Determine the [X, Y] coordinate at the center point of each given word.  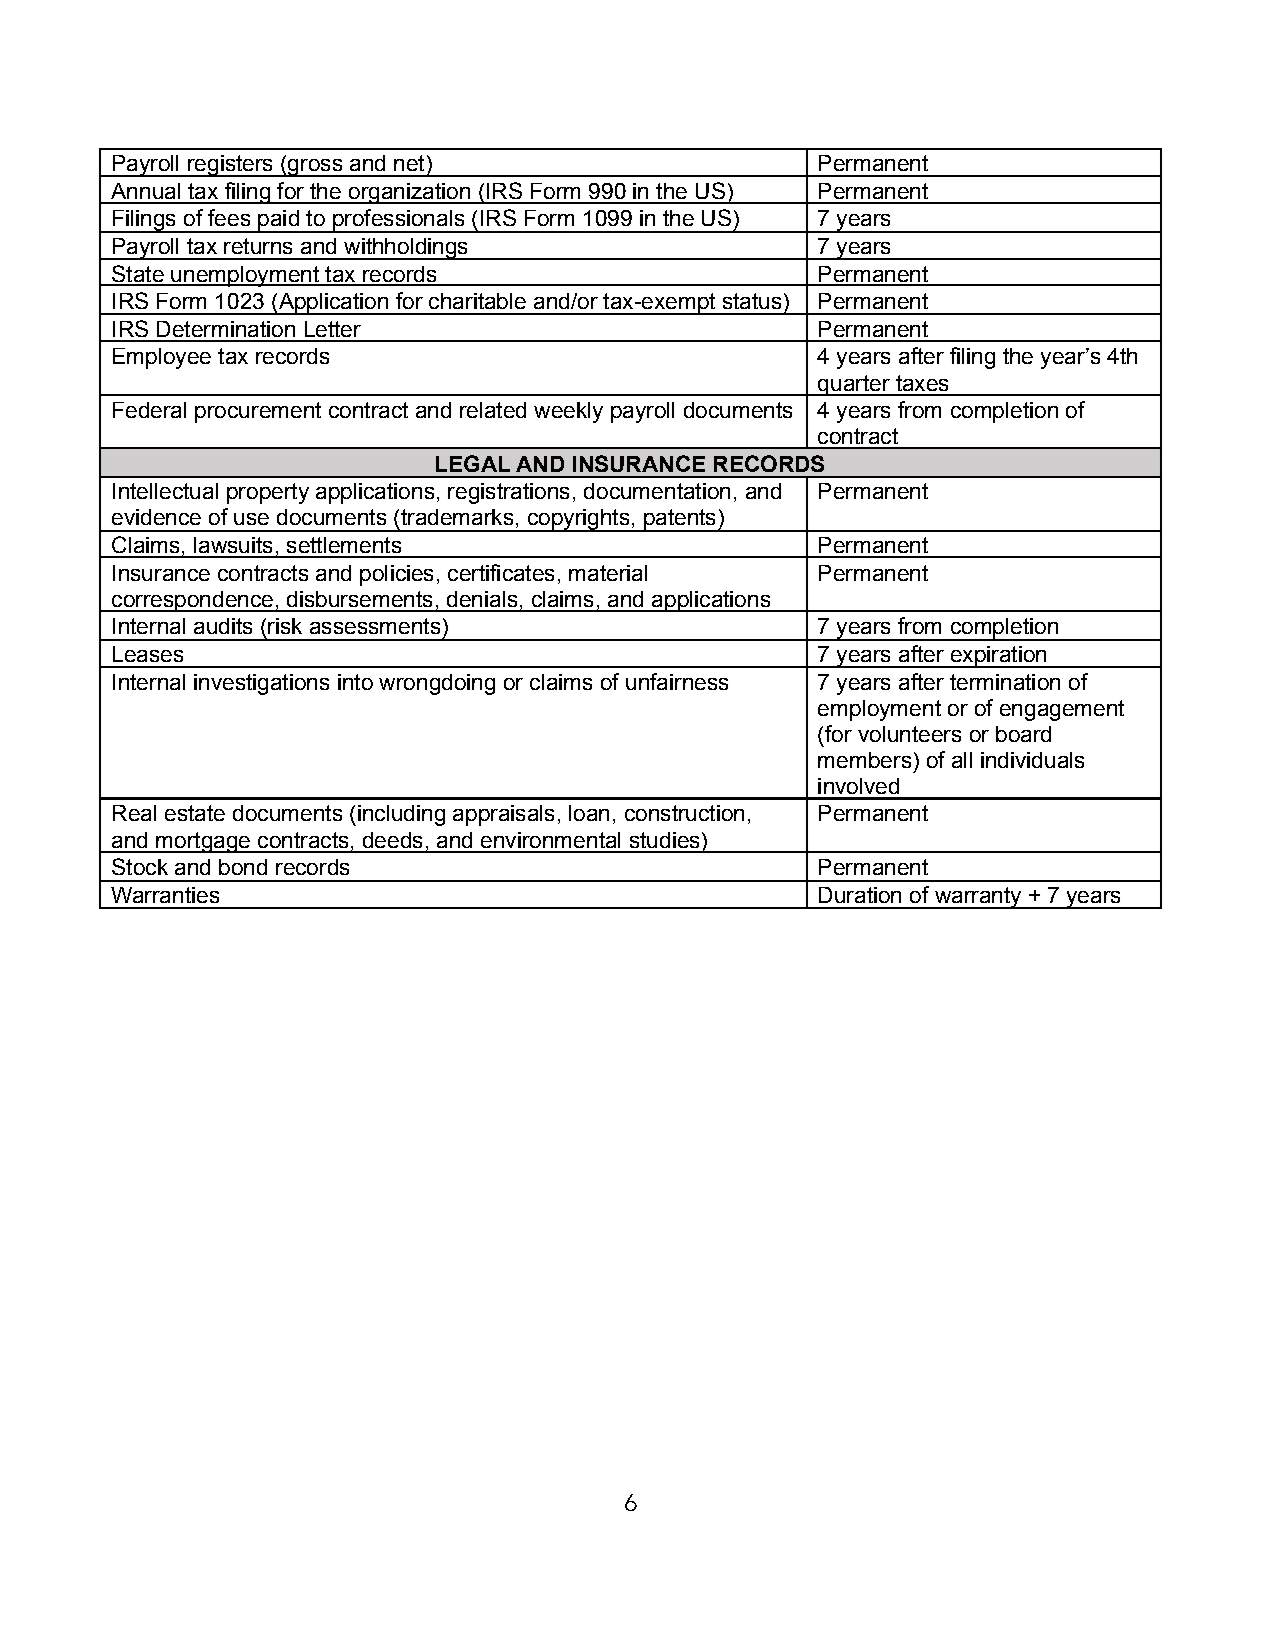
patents [680, 520]
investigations [261, 684]
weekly [568, 412]
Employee [162, 358]
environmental [550, 840]
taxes [922, 383]
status [752, 301]
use [251, 519]
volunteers [909, 734]
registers [230, 166]
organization [409, 193]
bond [243, 867]
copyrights [578, 520]
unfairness [677, 681]
